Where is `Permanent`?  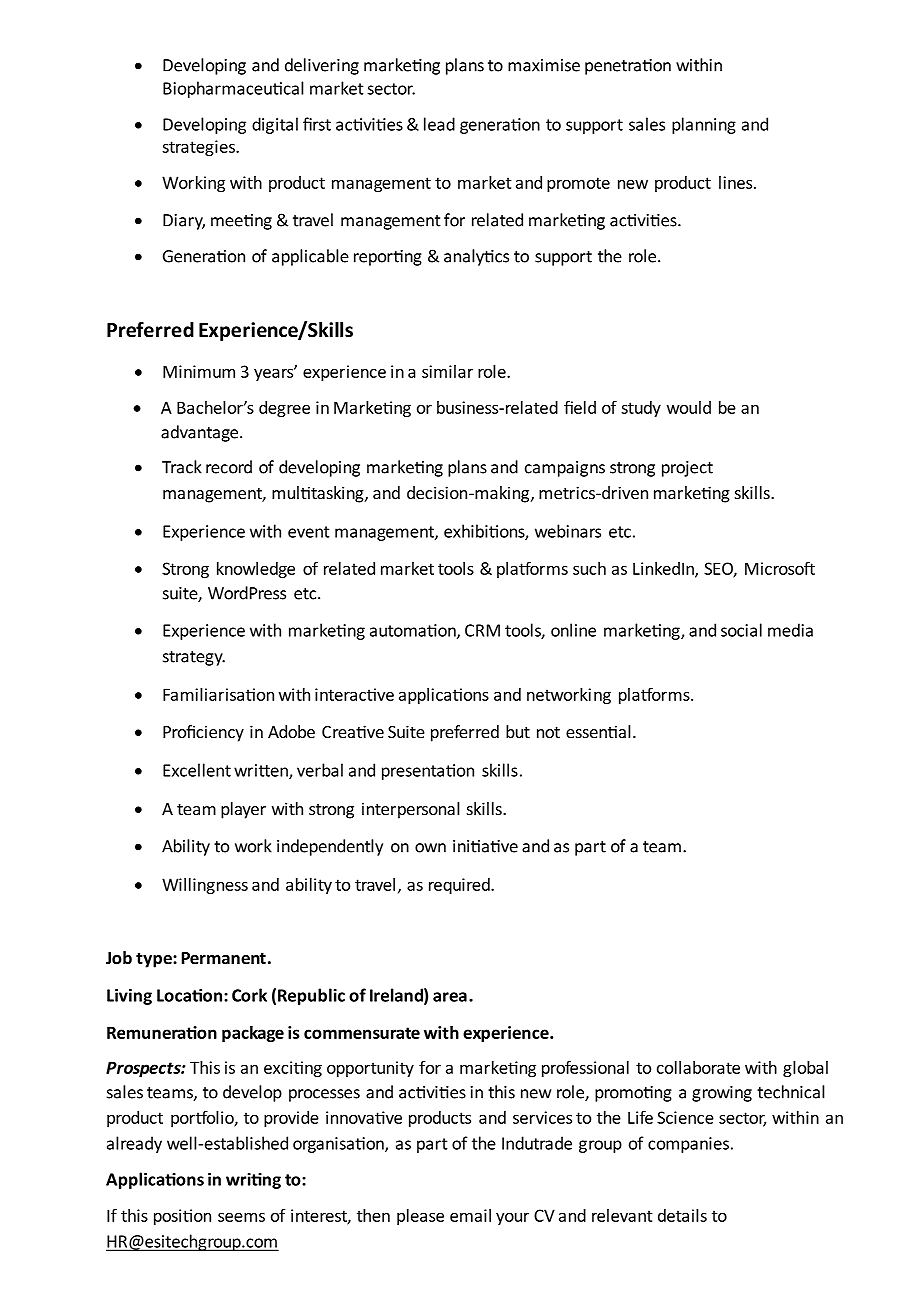 Permanent is located at coordinates (224, 958).
